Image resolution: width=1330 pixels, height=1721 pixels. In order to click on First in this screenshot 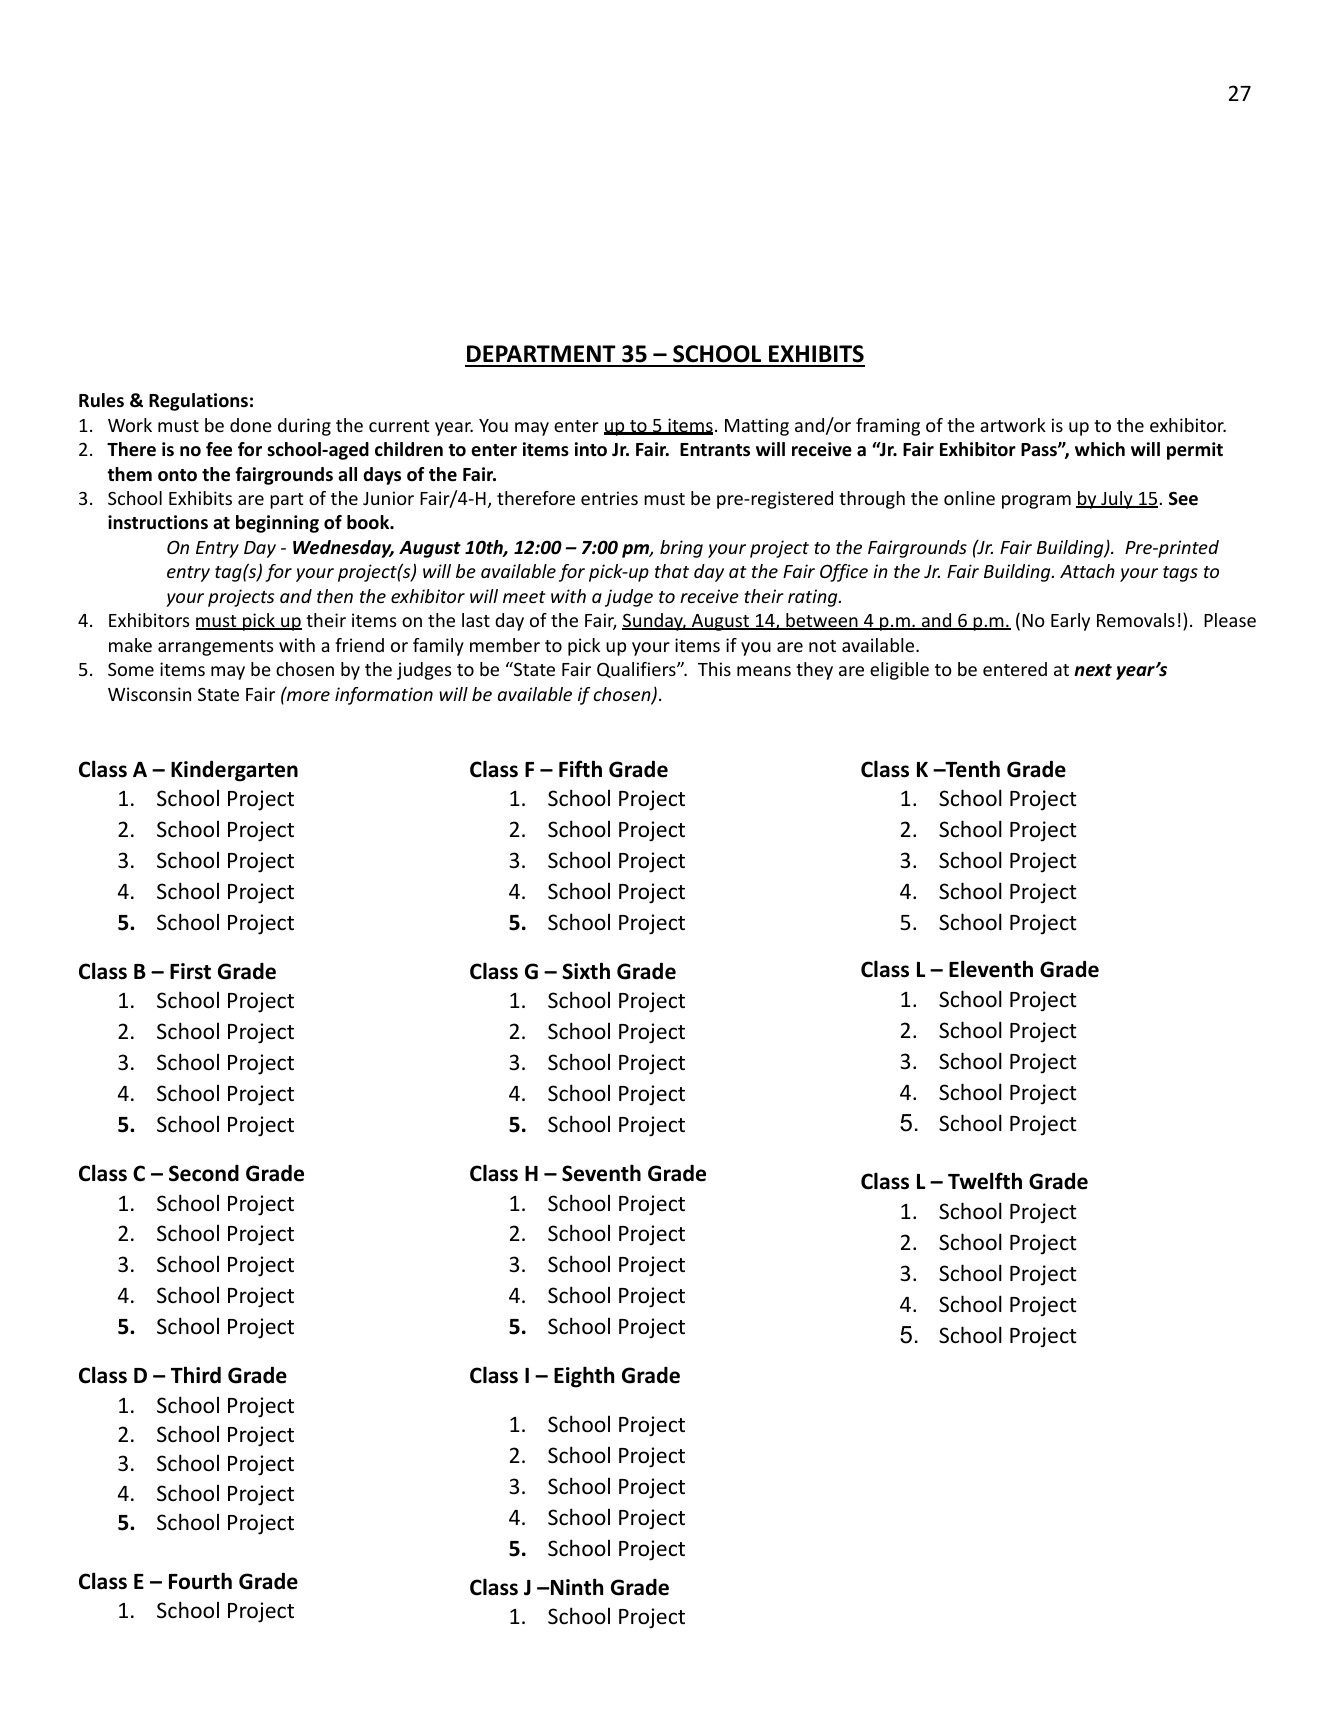, I will do `click(190, 971)`.
